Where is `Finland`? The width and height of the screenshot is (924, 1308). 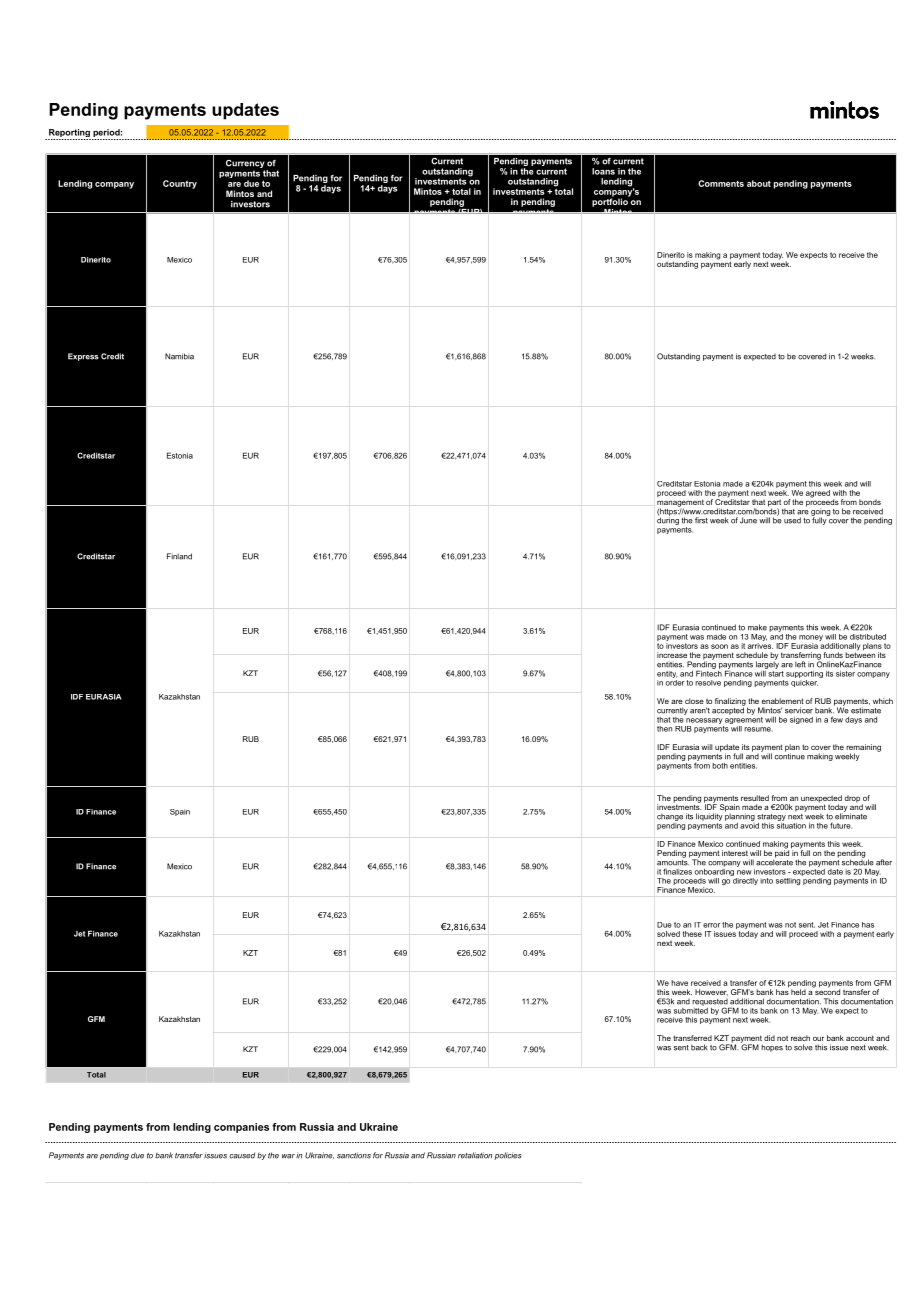
Finland is located at coordinates (179, 556).
